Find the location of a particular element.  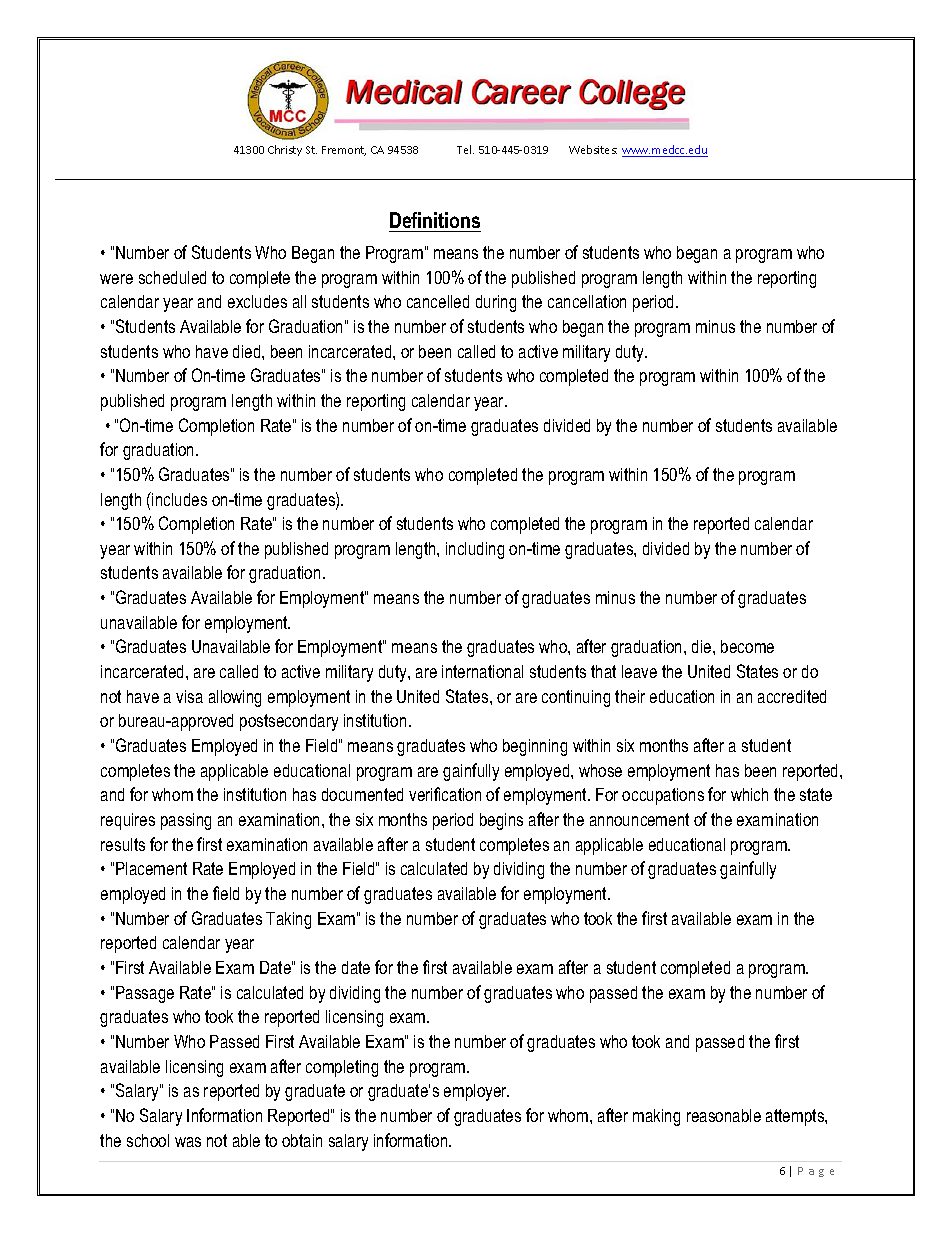

including is located at coordinates (475, 550).
